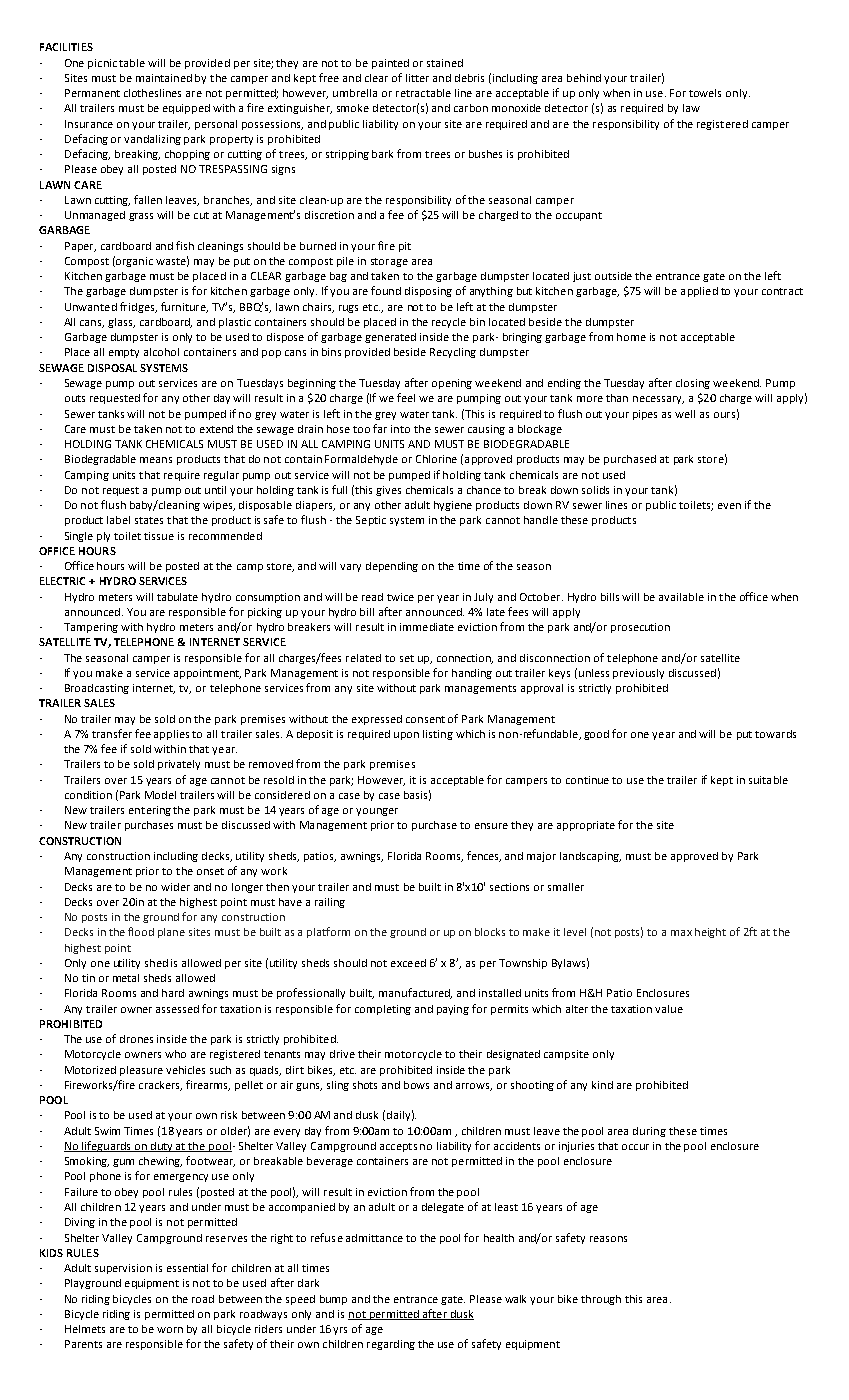  Describe the element at coordinates (164, 78) in the screenshot. I see `maintained` at that location.
